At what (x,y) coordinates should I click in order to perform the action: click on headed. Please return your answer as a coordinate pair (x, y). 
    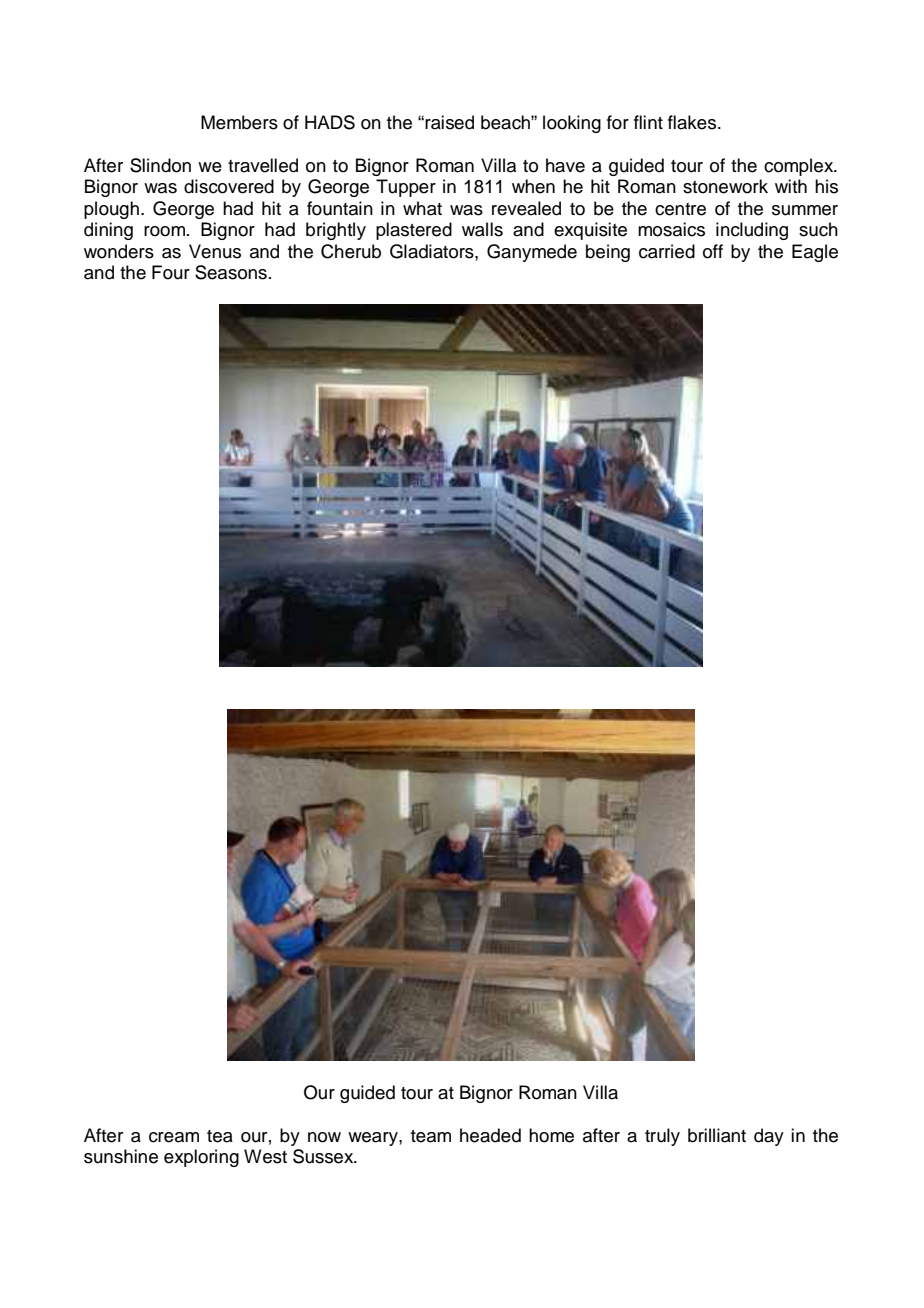
    Looking at the image, I should click on (490, 1135).
